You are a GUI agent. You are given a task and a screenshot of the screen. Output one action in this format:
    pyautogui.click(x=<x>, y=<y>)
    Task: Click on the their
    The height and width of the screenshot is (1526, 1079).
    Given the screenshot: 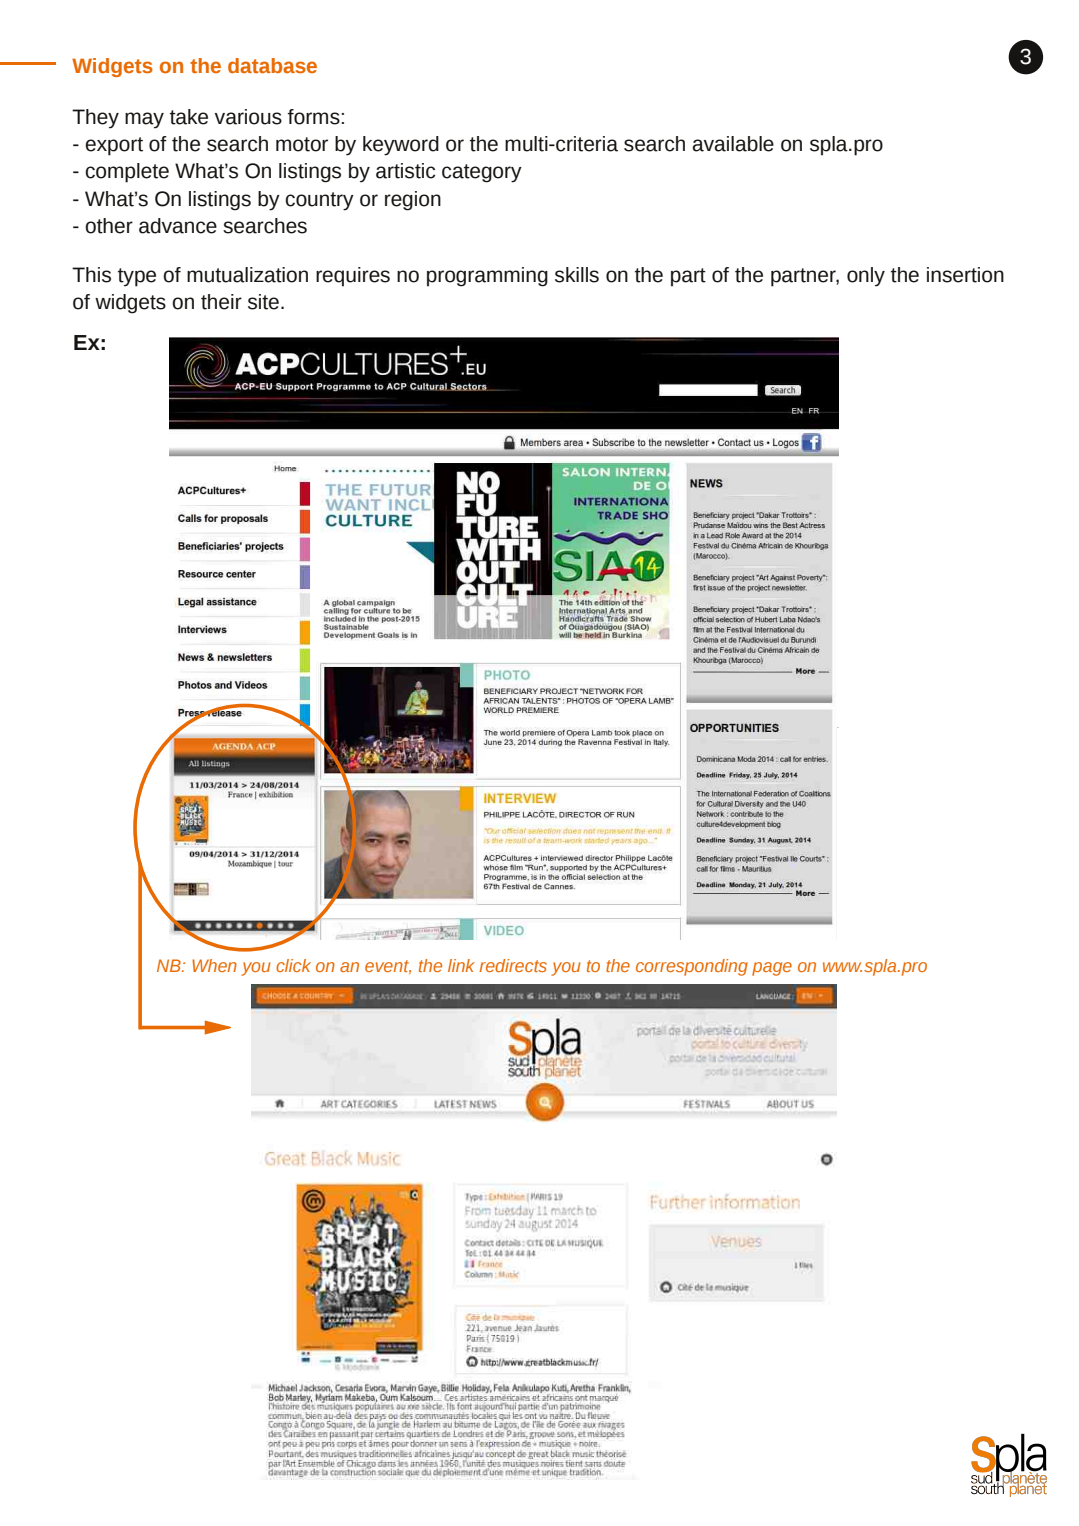 What is the action you would take?
    pyautogui.click(x=221, y=302)
